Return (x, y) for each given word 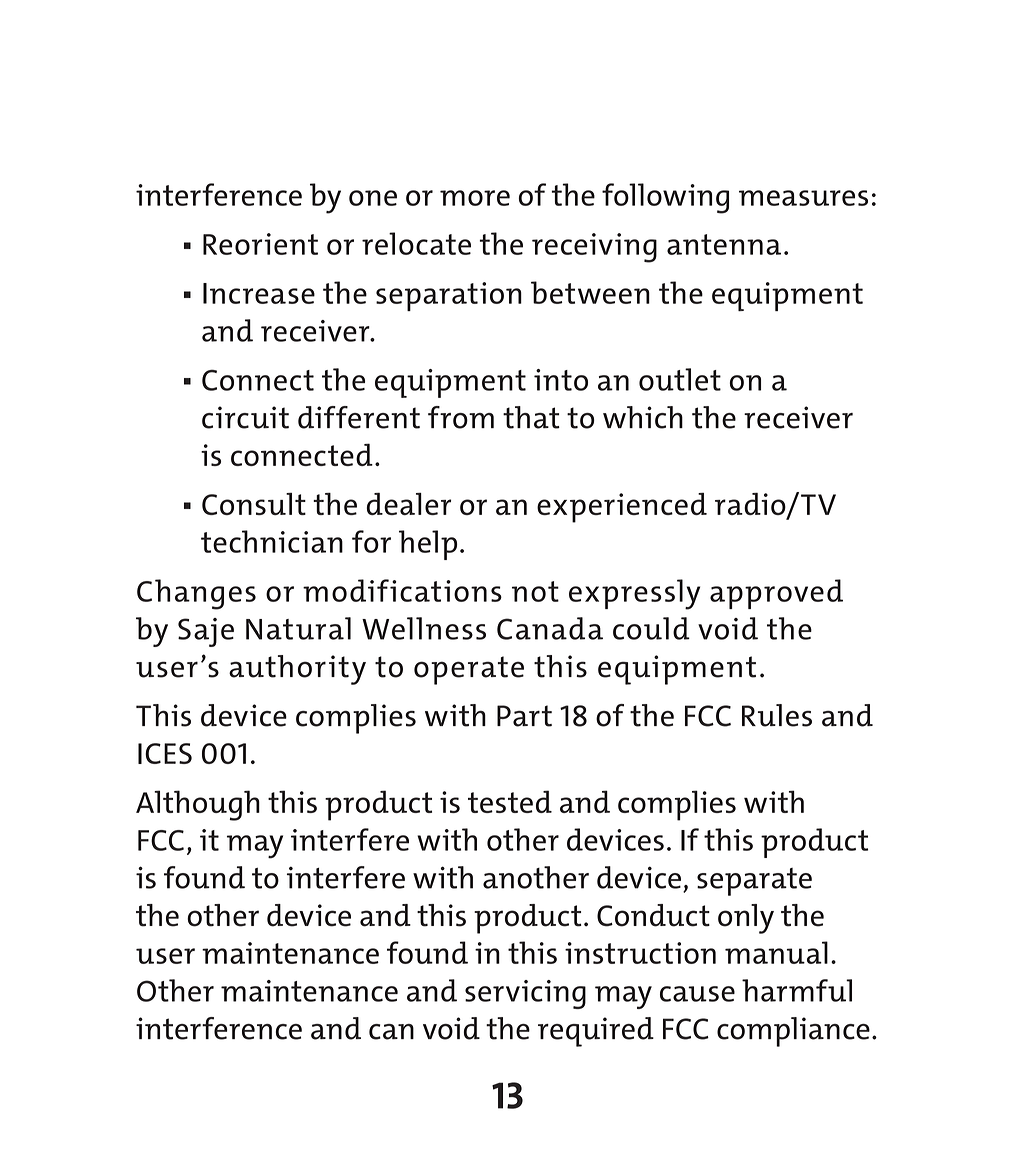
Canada (550, 628)
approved (776, 594)
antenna (724, 244)
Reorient (260, 244)
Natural (298, 628)
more (475, 198)
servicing (525, 994)
